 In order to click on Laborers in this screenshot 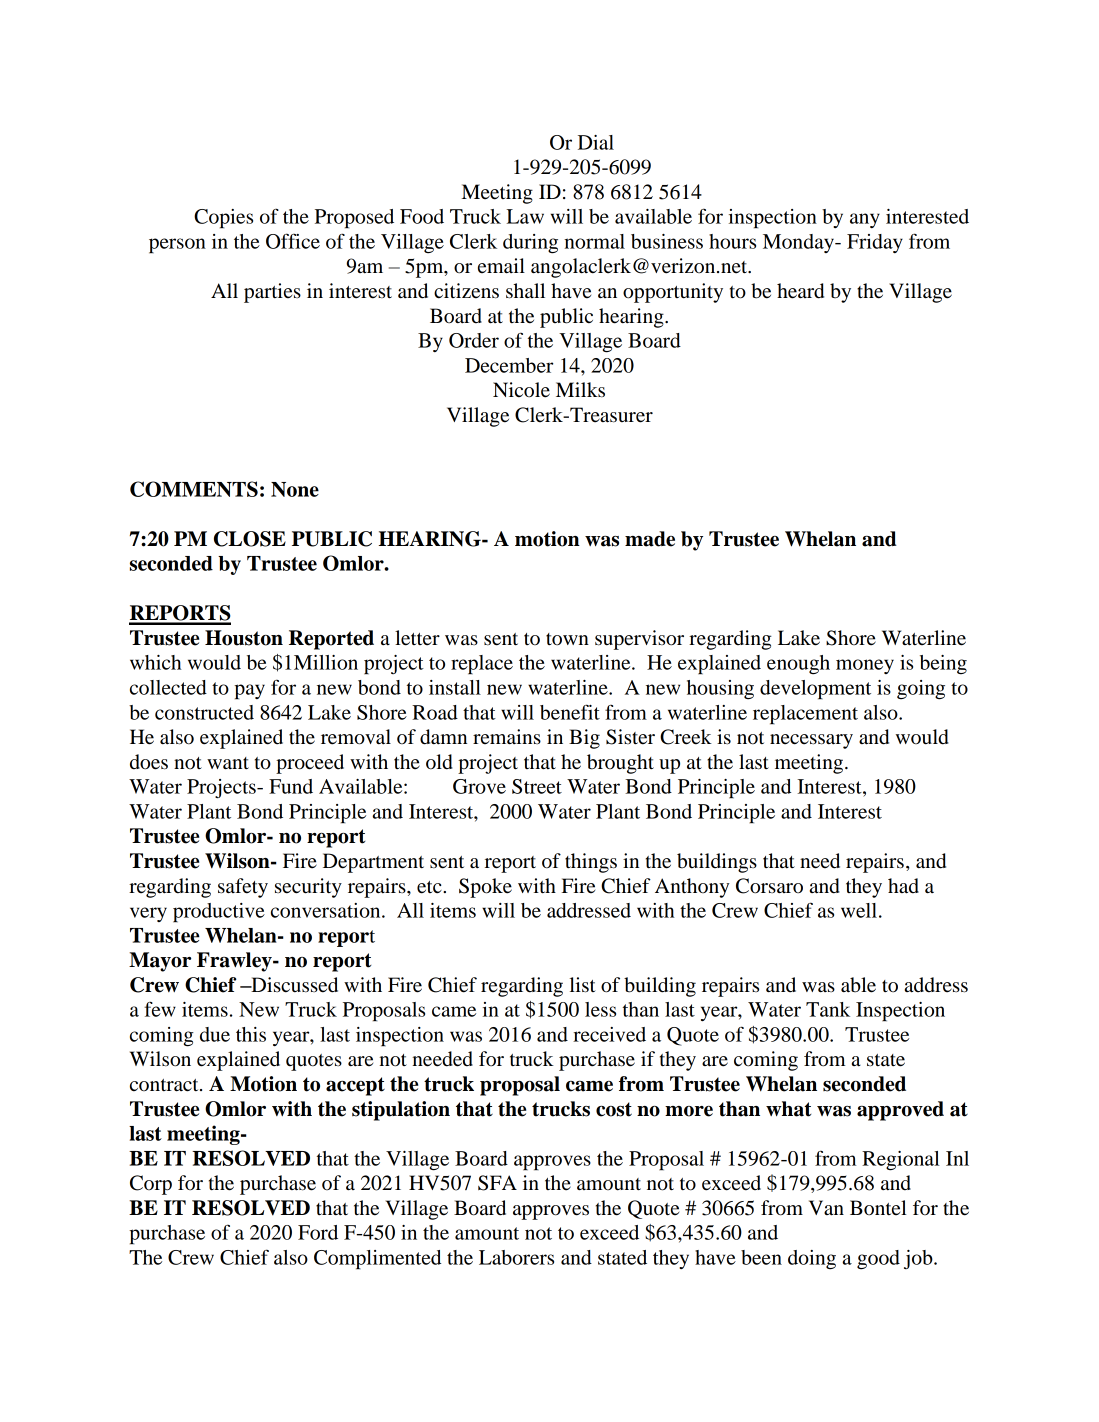, I will do `click(516, 1257)`.
